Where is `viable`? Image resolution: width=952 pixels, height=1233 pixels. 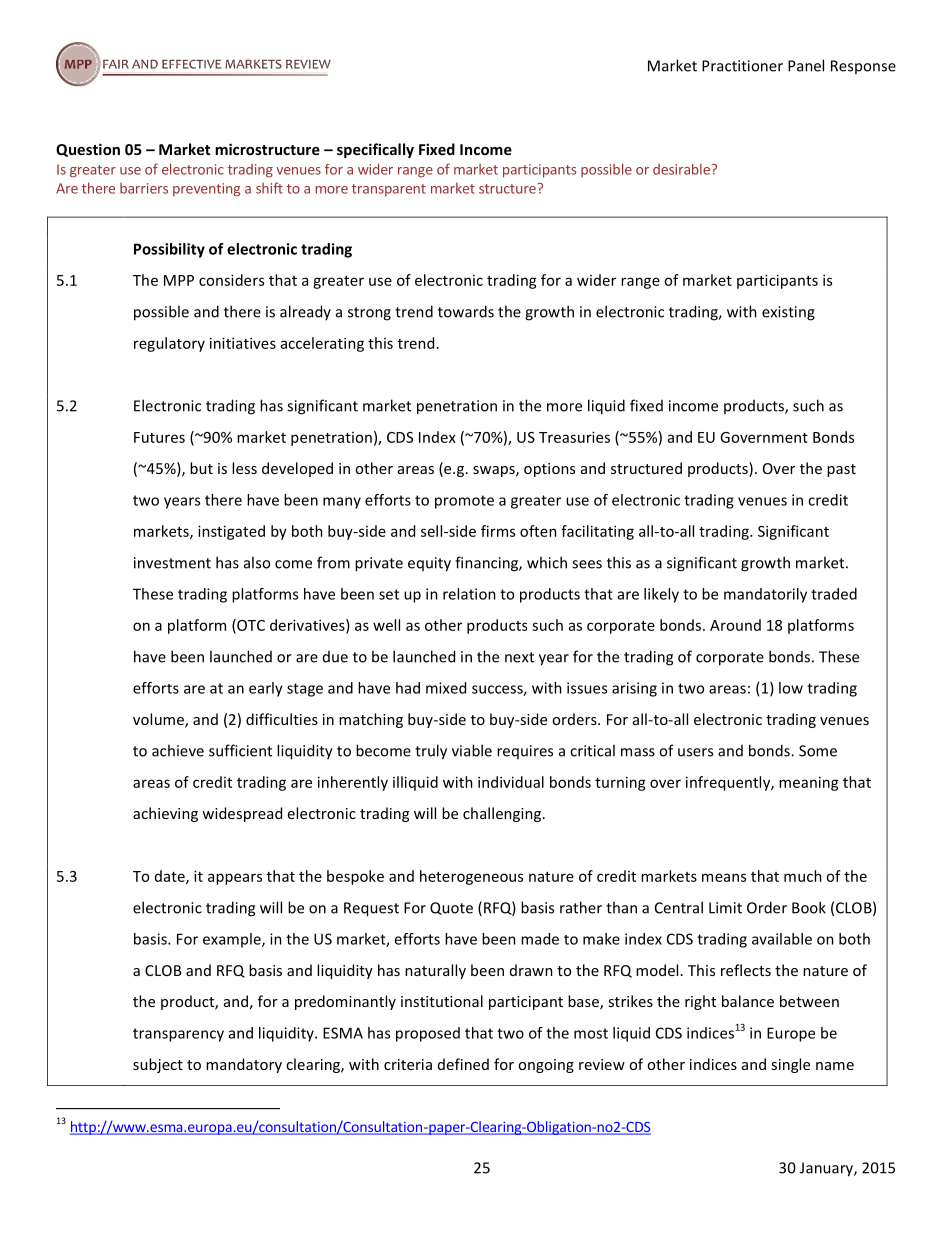 viable is located at coordinates (472, 750).
